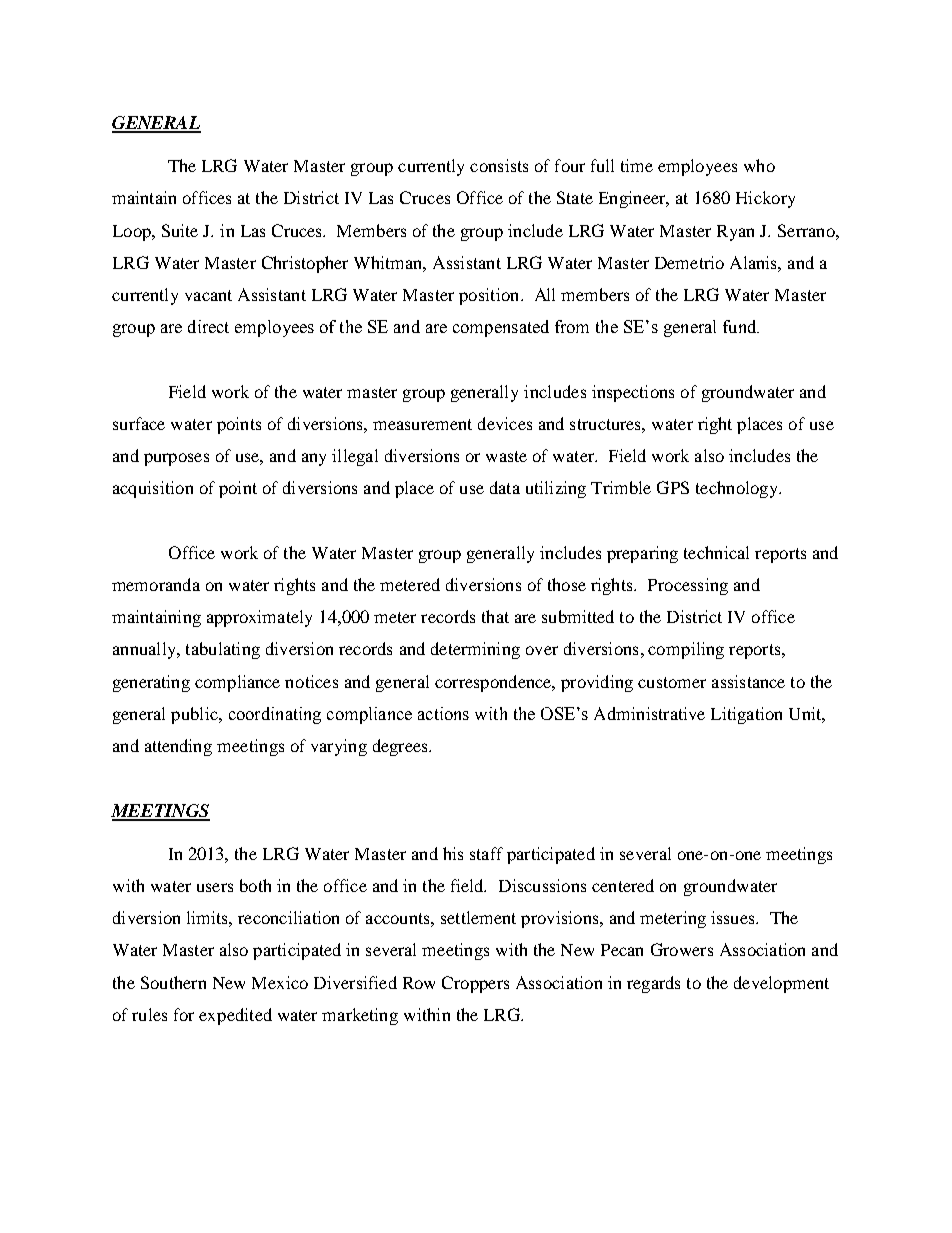  I want to click on Southern, so click(173, 982).
